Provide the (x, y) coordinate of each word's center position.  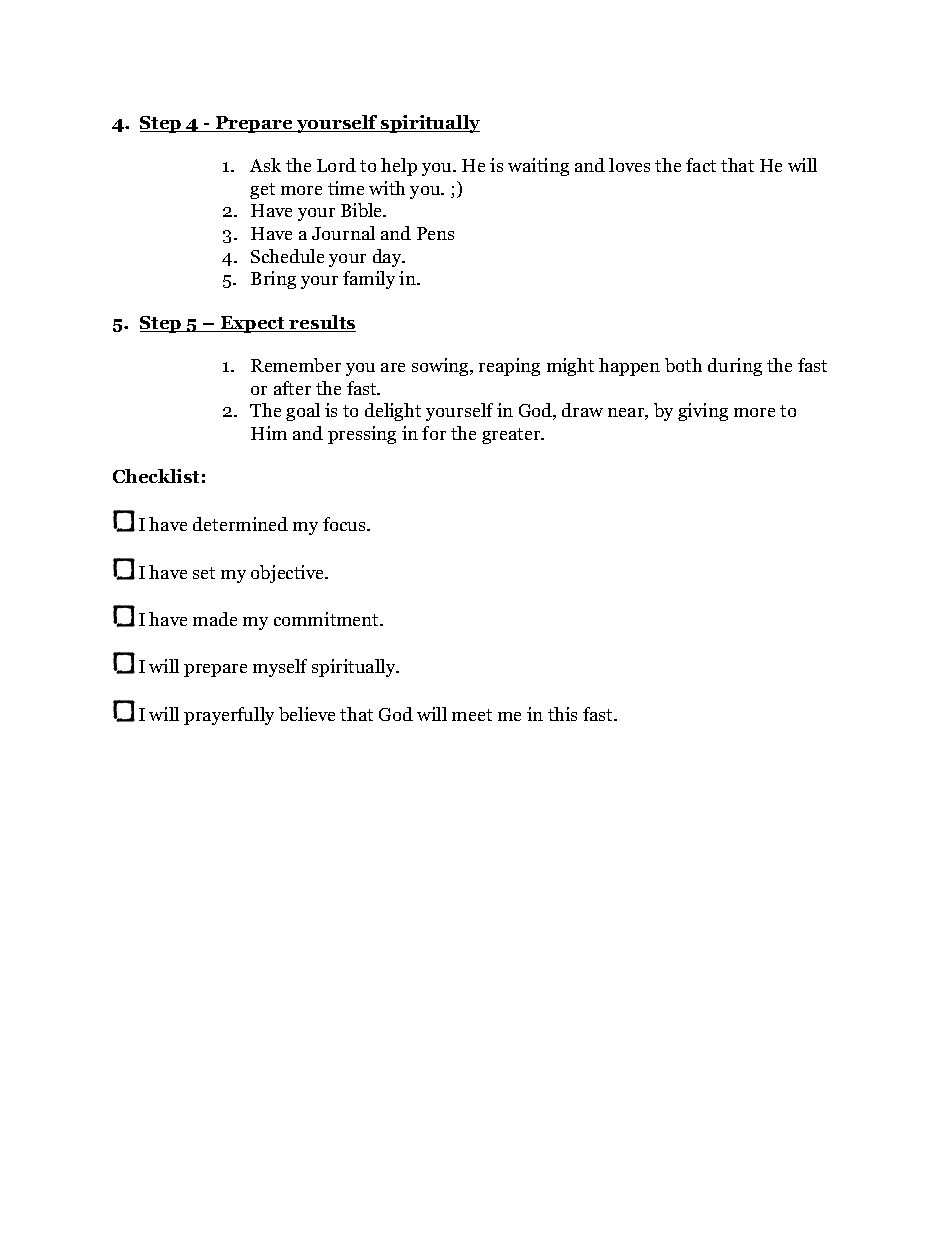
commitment (328, 619)
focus (345, 524)
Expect (253, 324)
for (434, 433)
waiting (538, 167)
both (683, 365)
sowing (442, 367)
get (262, 191)
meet (472, 715)
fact (701, 165)
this (562, 714)
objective (289, 574)
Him (269, 433)
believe (307, 714)
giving (703, 412)
